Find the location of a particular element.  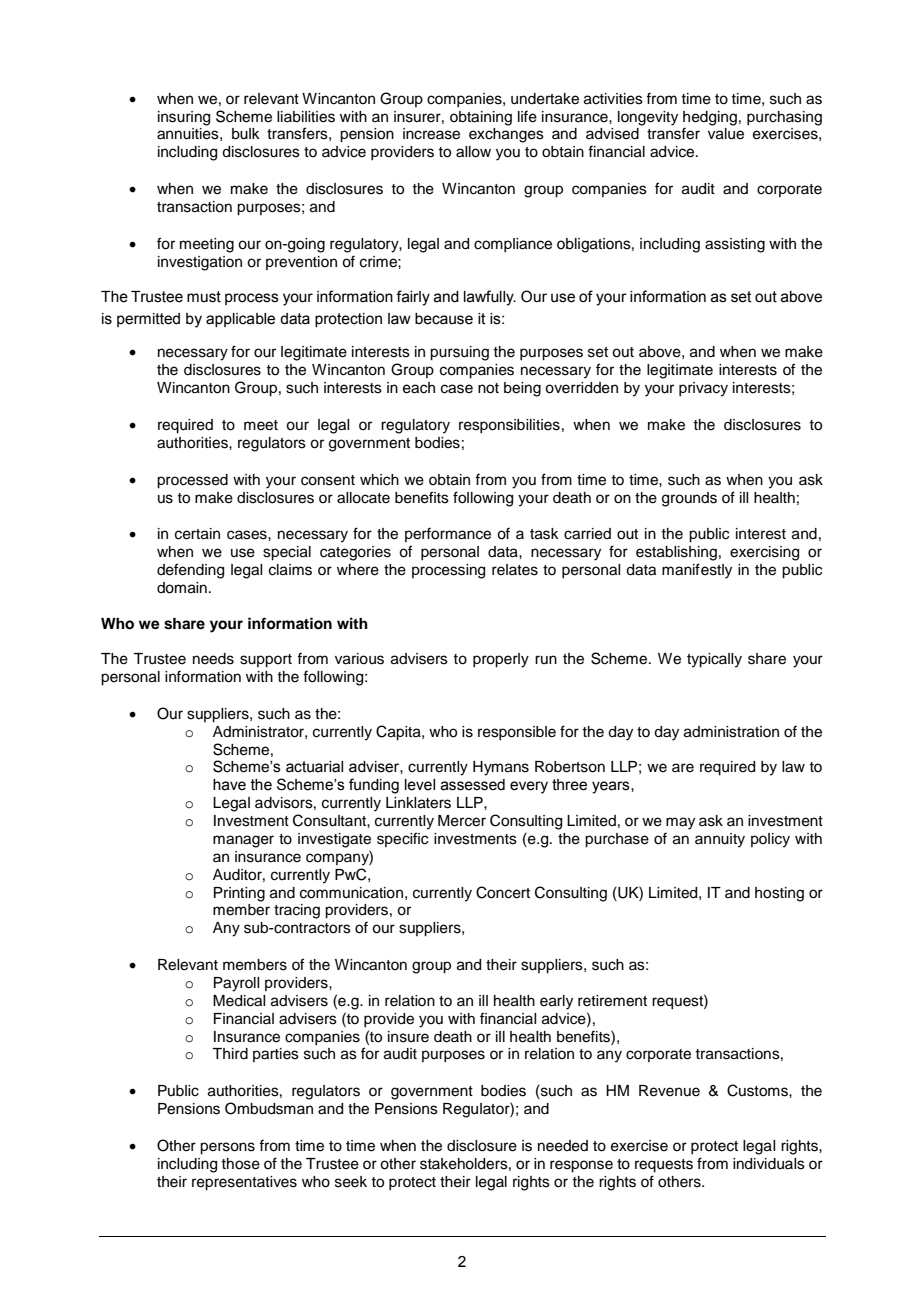

Concert is located at coordinates (503, 892).
